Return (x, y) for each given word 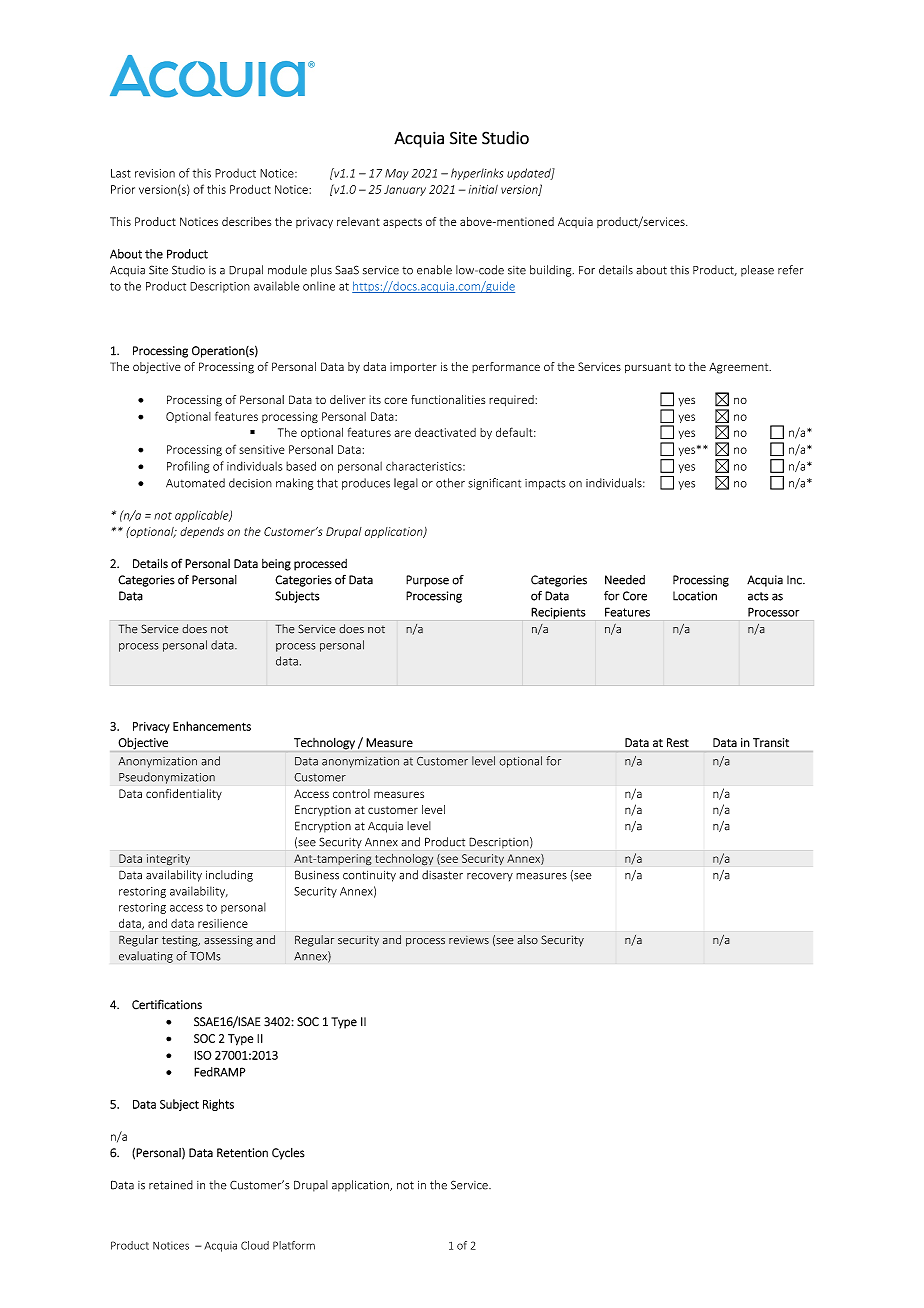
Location (695, 596)
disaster (442, 875)
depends (202, 532)
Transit (771, 742)
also (527, 940)
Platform (294, 1245)
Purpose (427, 581)
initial (483, 189)
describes (246, 221)
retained (171, 1185)
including (229, 876)
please (757, 271)
